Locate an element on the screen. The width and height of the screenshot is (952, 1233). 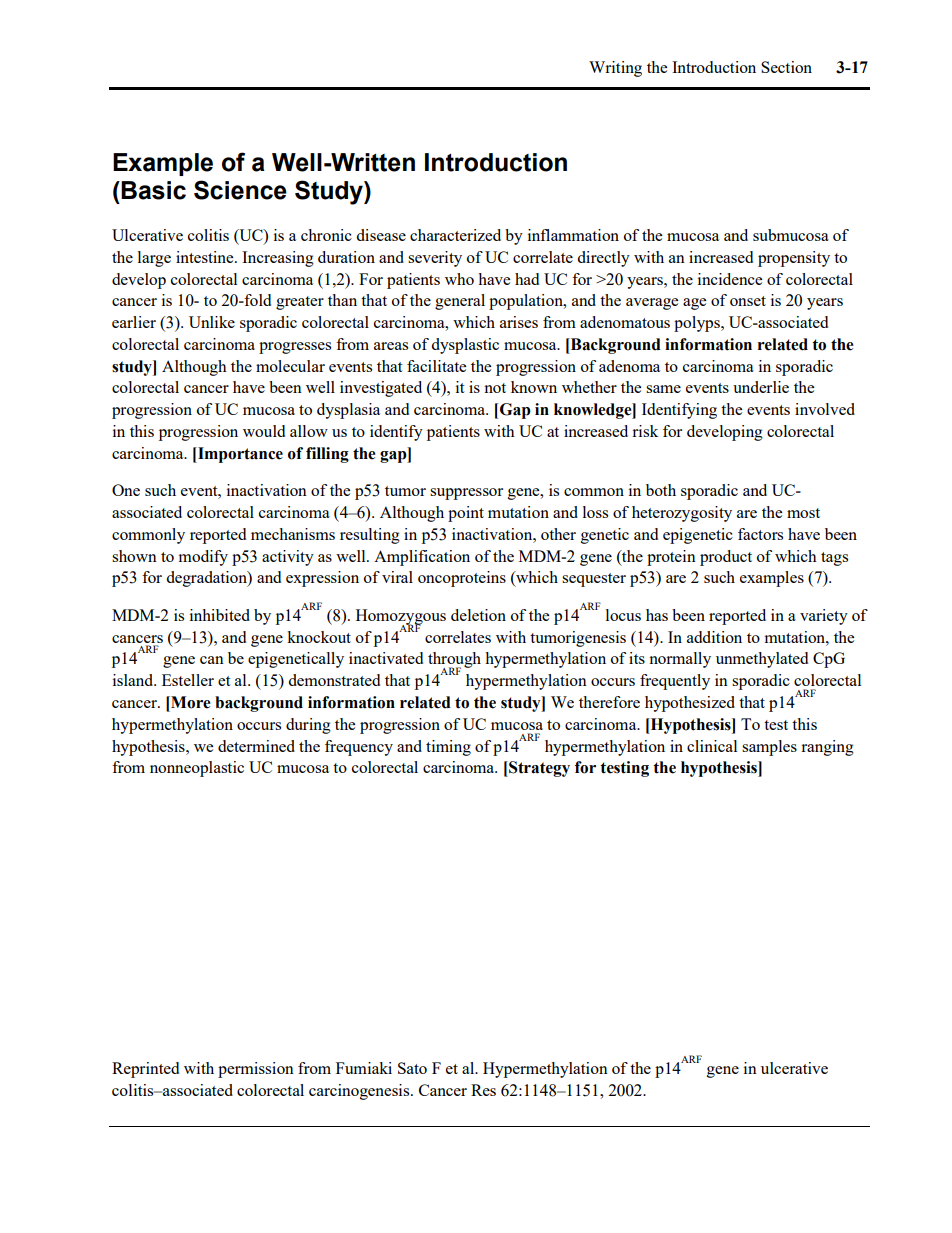
More is located at coordinates (190, 702).
